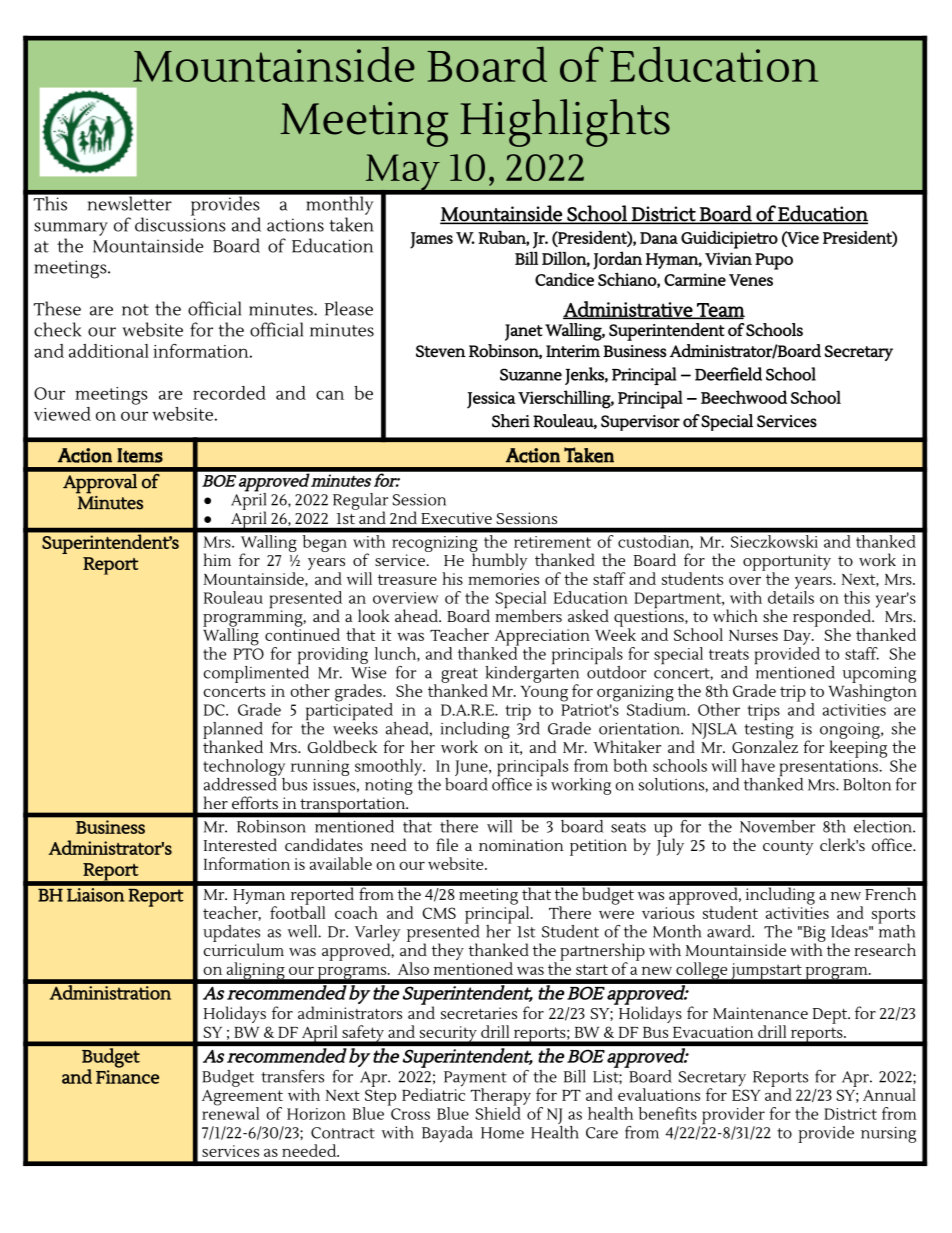 Image resolution: width=952 pixels, height=1233 pixels. I want to click on members, so click(528, 614).
